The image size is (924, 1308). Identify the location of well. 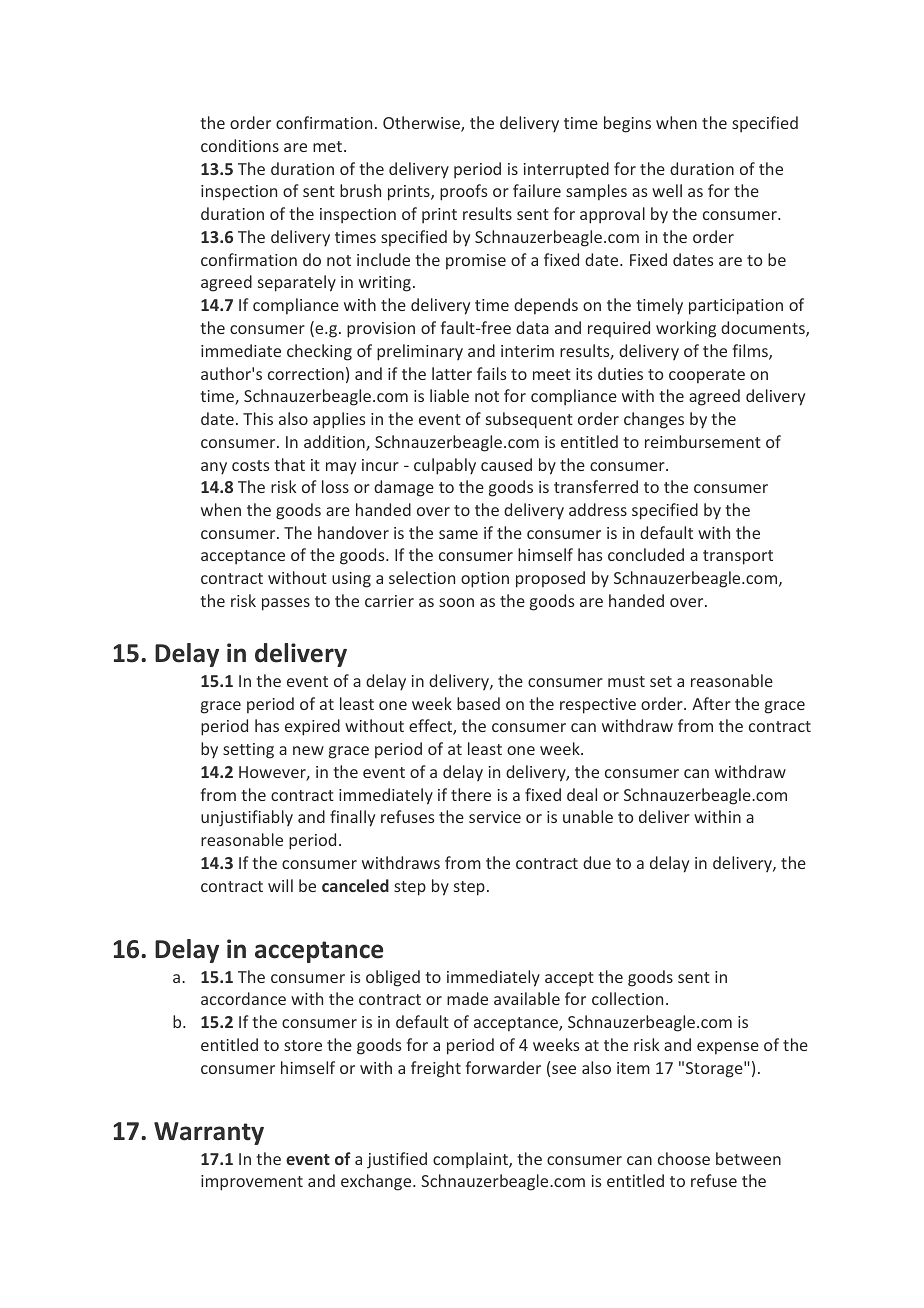
(667, 190).
